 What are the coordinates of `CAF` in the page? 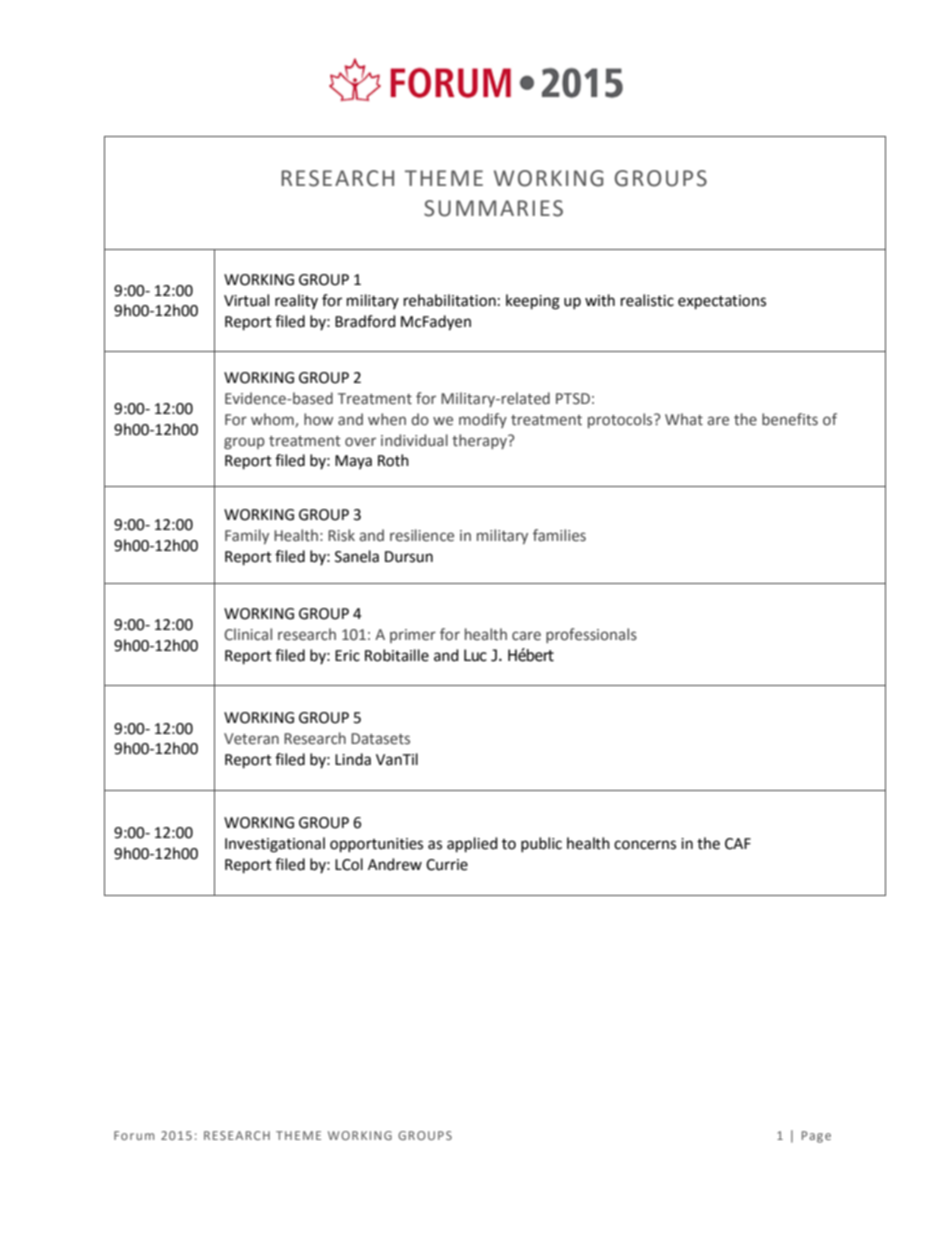 It's located at (738, 844).
